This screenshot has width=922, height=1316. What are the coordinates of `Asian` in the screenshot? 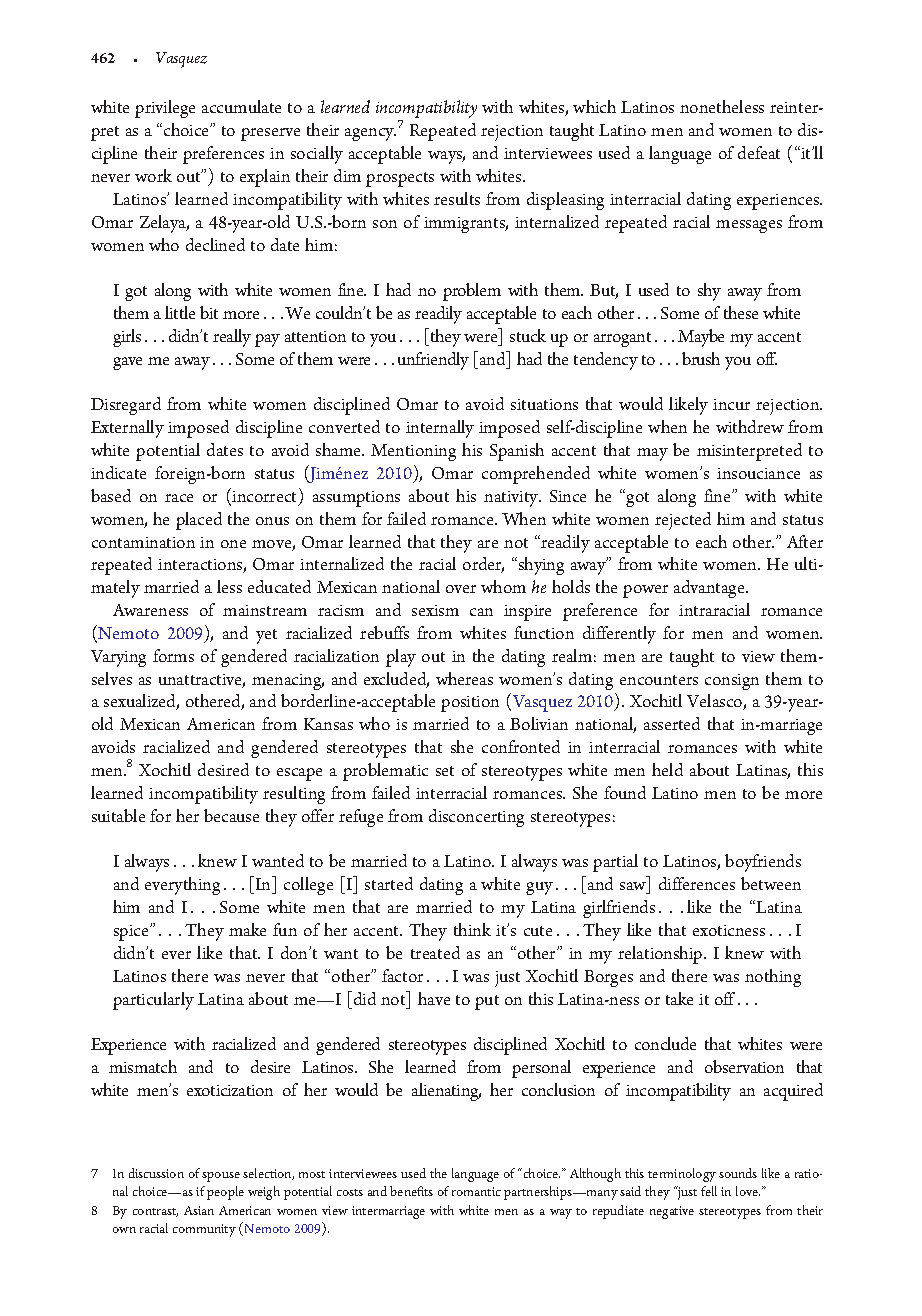 It's located at (199, 1210).
